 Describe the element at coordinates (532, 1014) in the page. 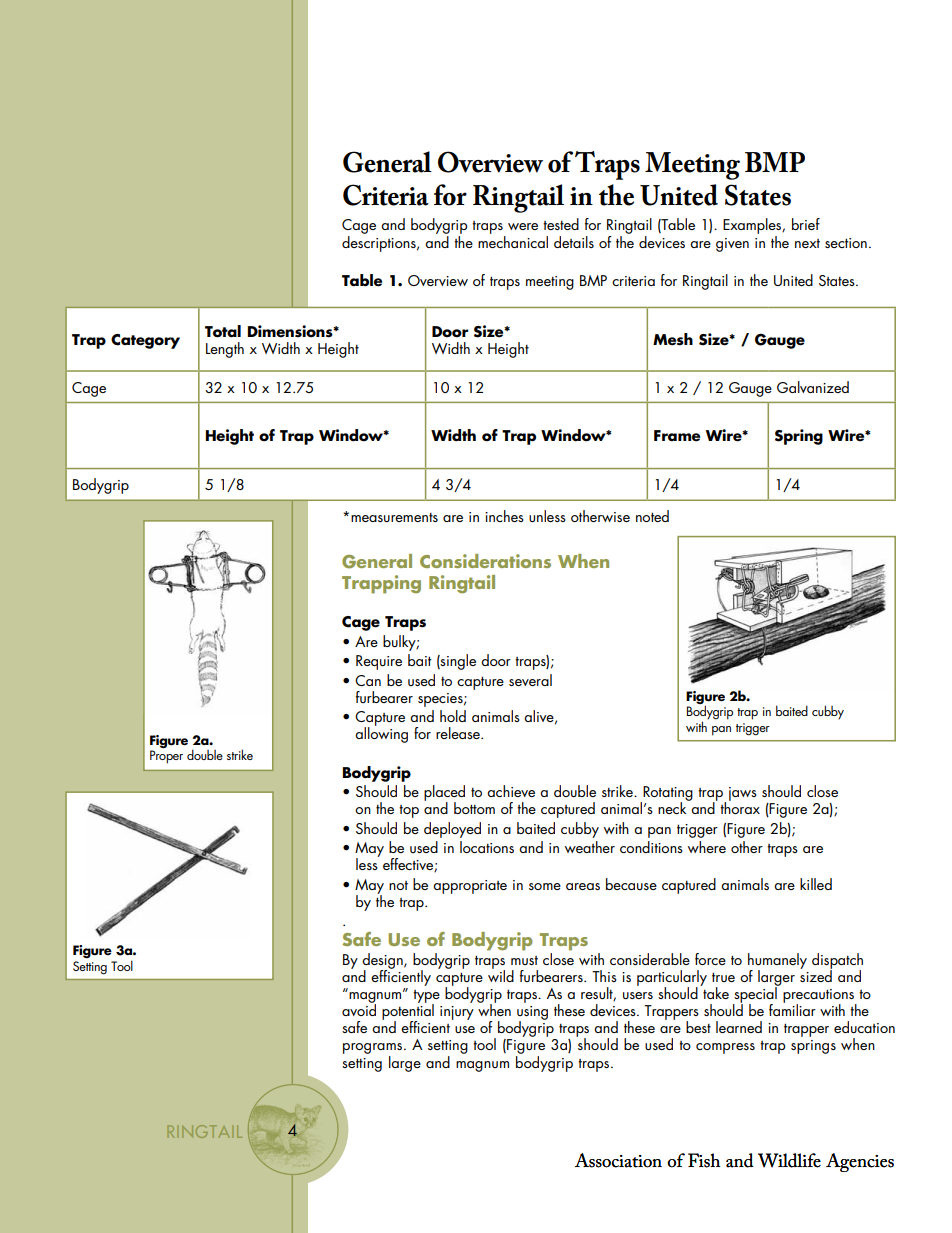

I see `using` at that location.
